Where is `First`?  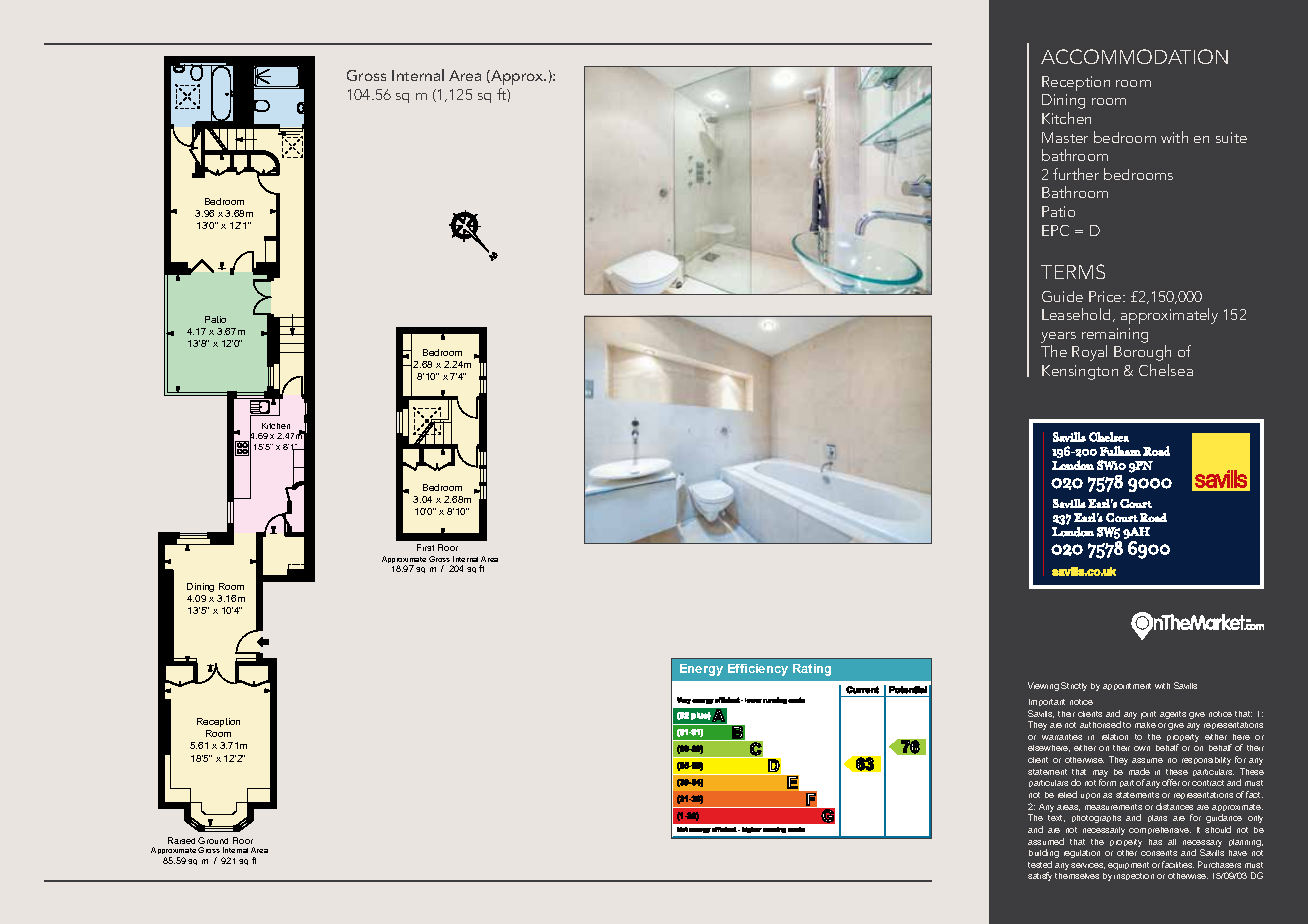 First is located at coordinates (425, 547).
